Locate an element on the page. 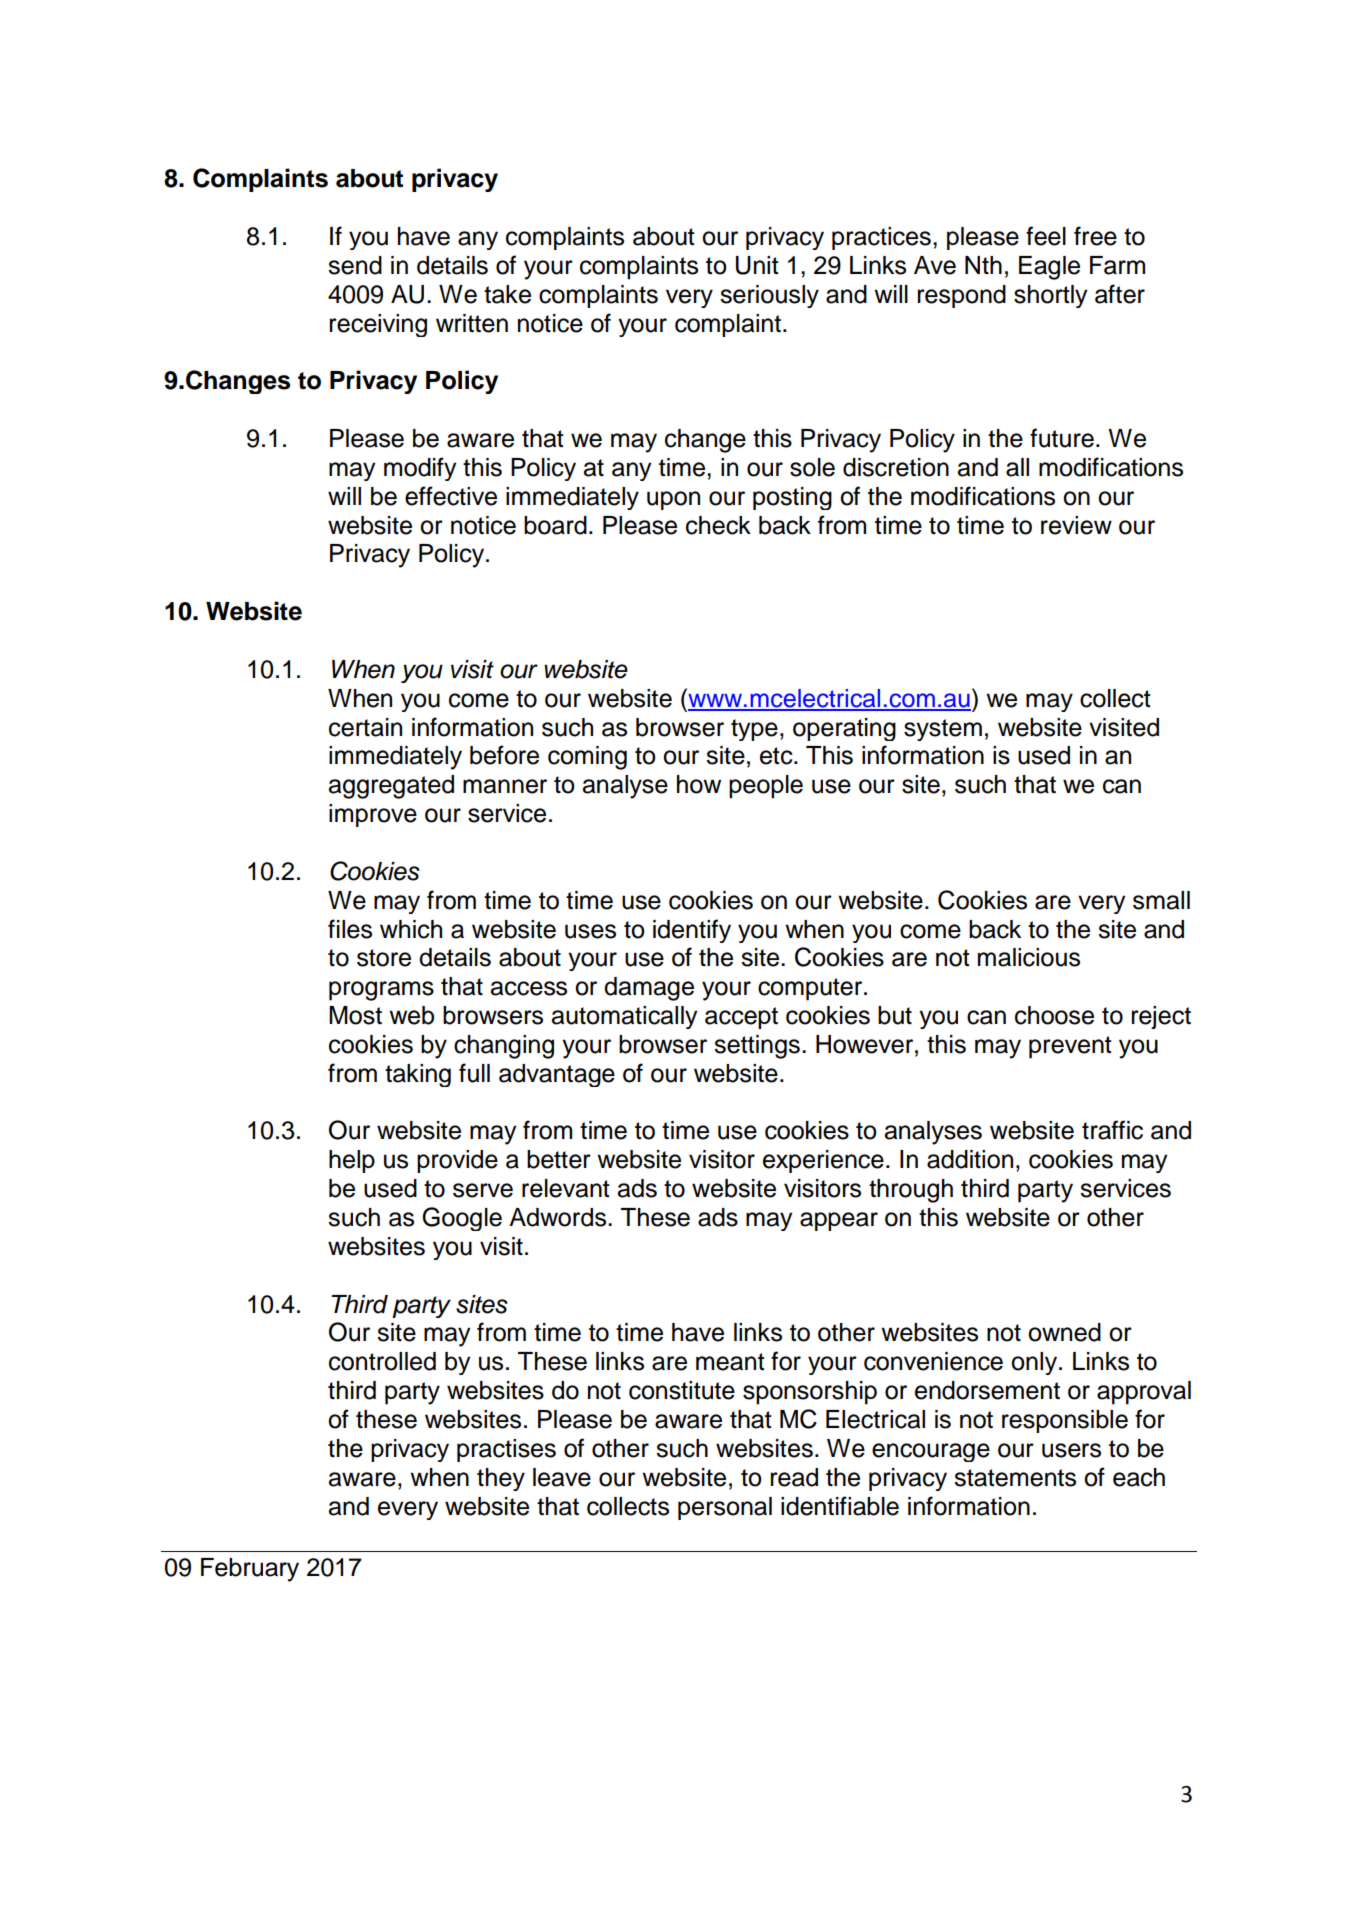  shortly is located at coordinates (1050, 296).
